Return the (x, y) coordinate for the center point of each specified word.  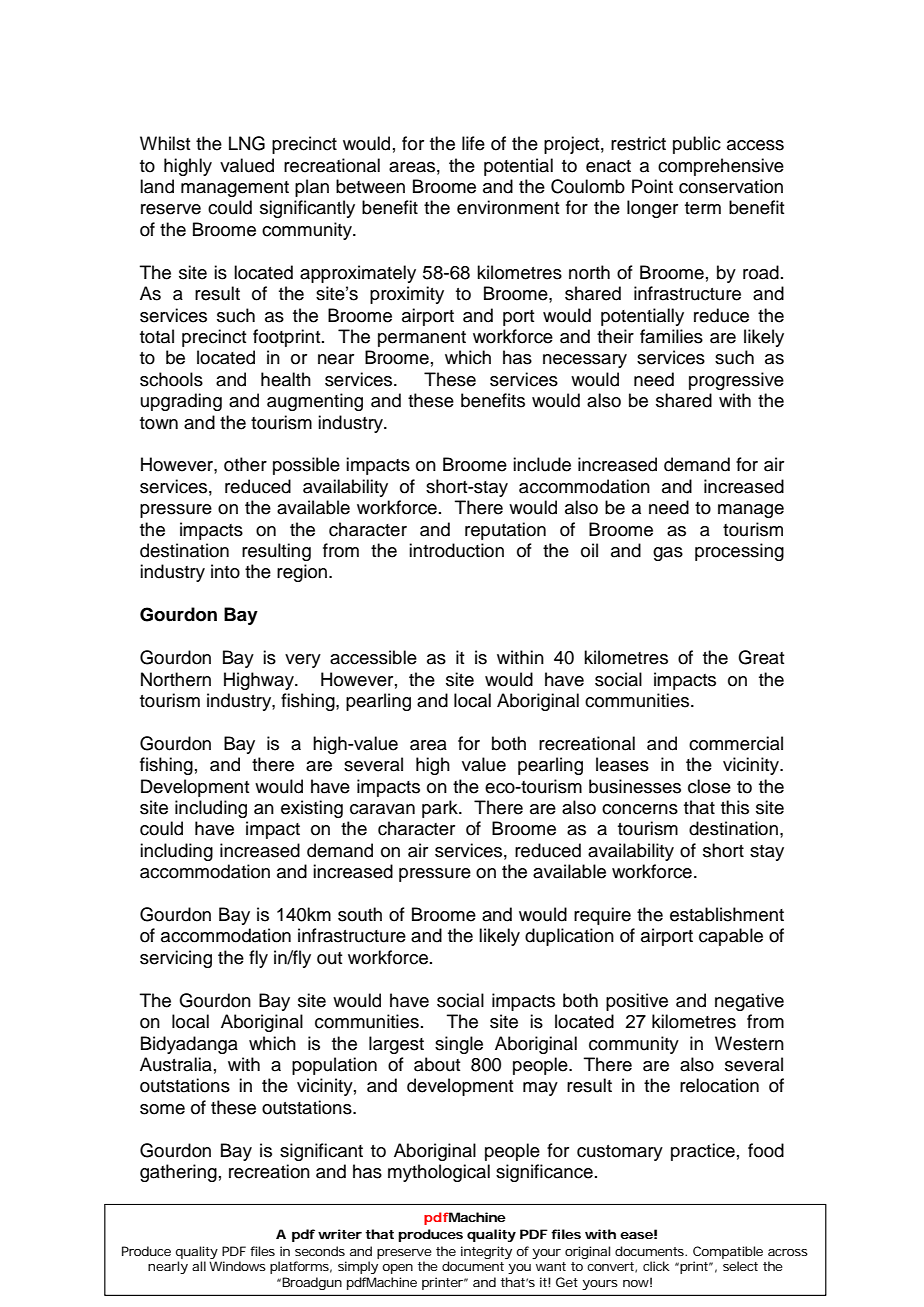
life (473, 143)
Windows (237, 1266)
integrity (486, 1252)
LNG (247, 143)
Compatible (728, 1252)
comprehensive (721, 167)
